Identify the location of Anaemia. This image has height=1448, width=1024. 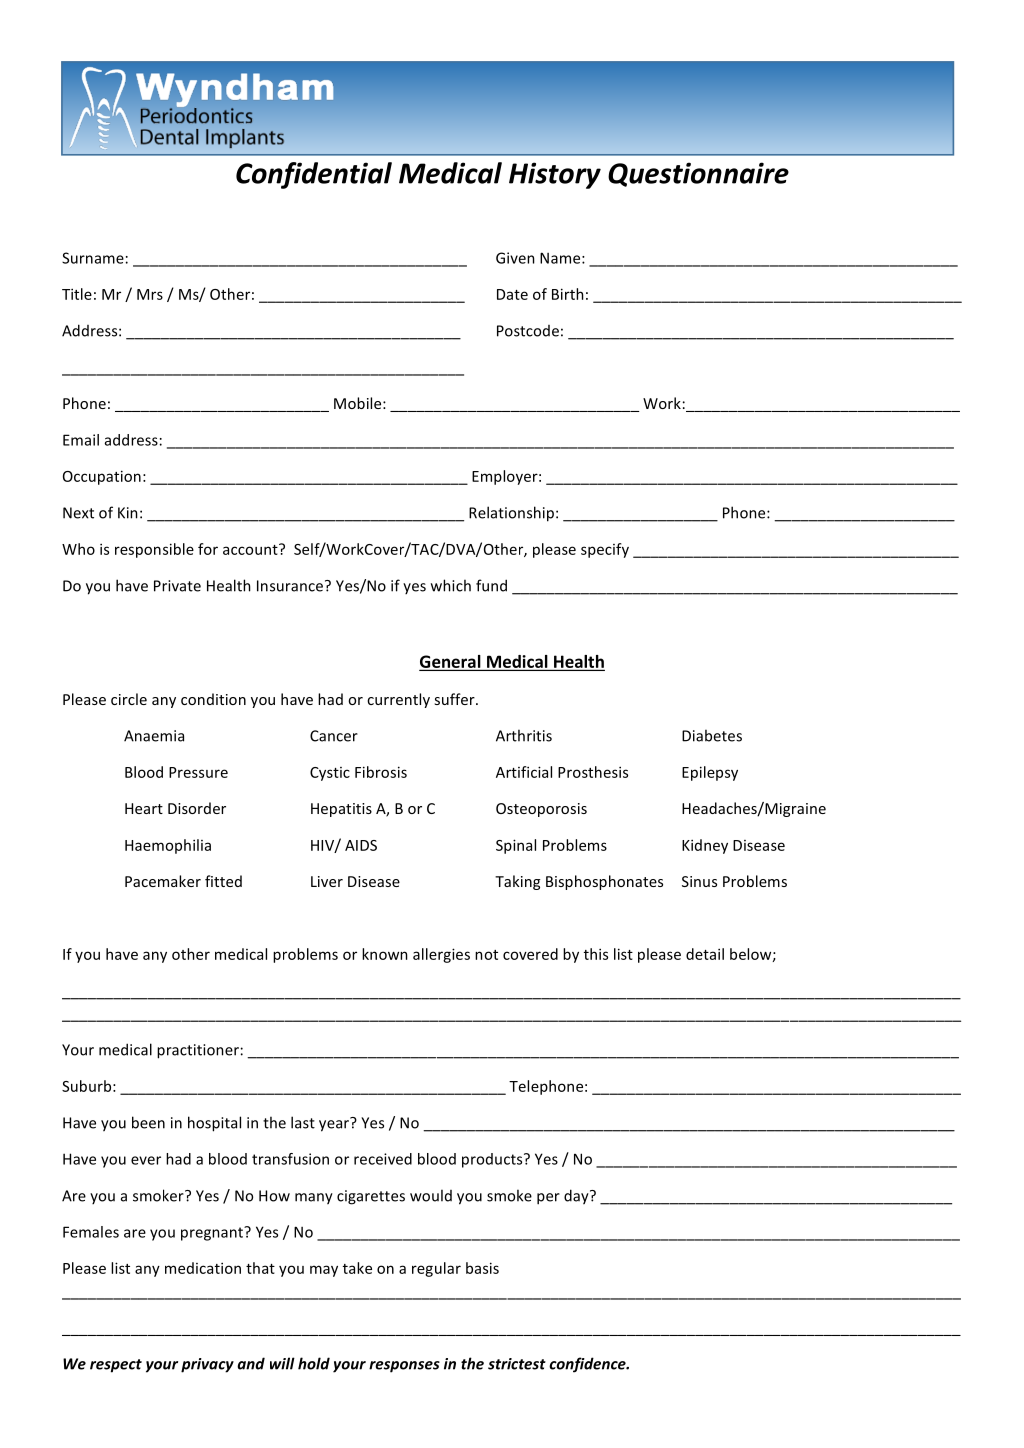
(154, 736).
